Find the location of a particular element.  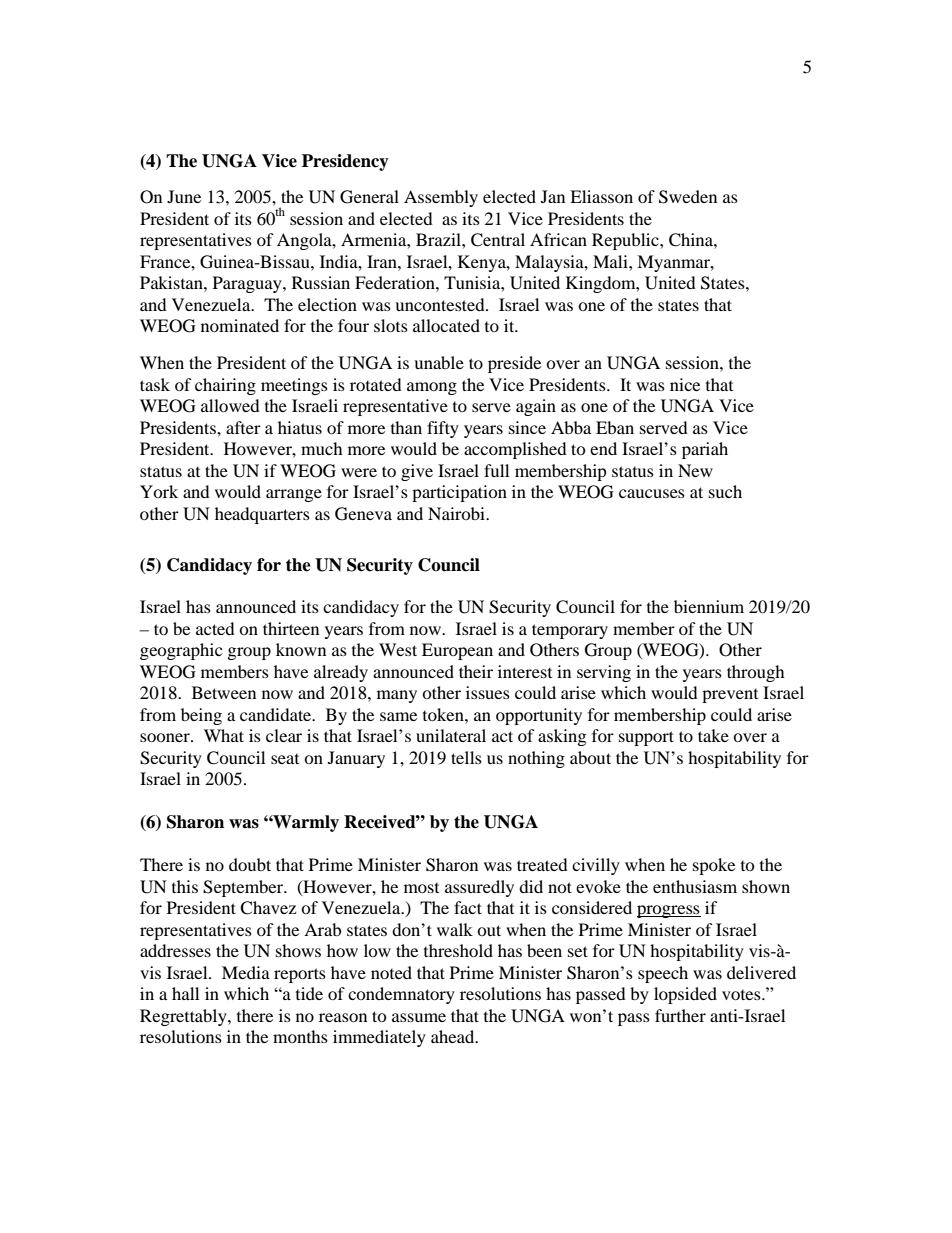

acted is located at coordinates (215, 628).
